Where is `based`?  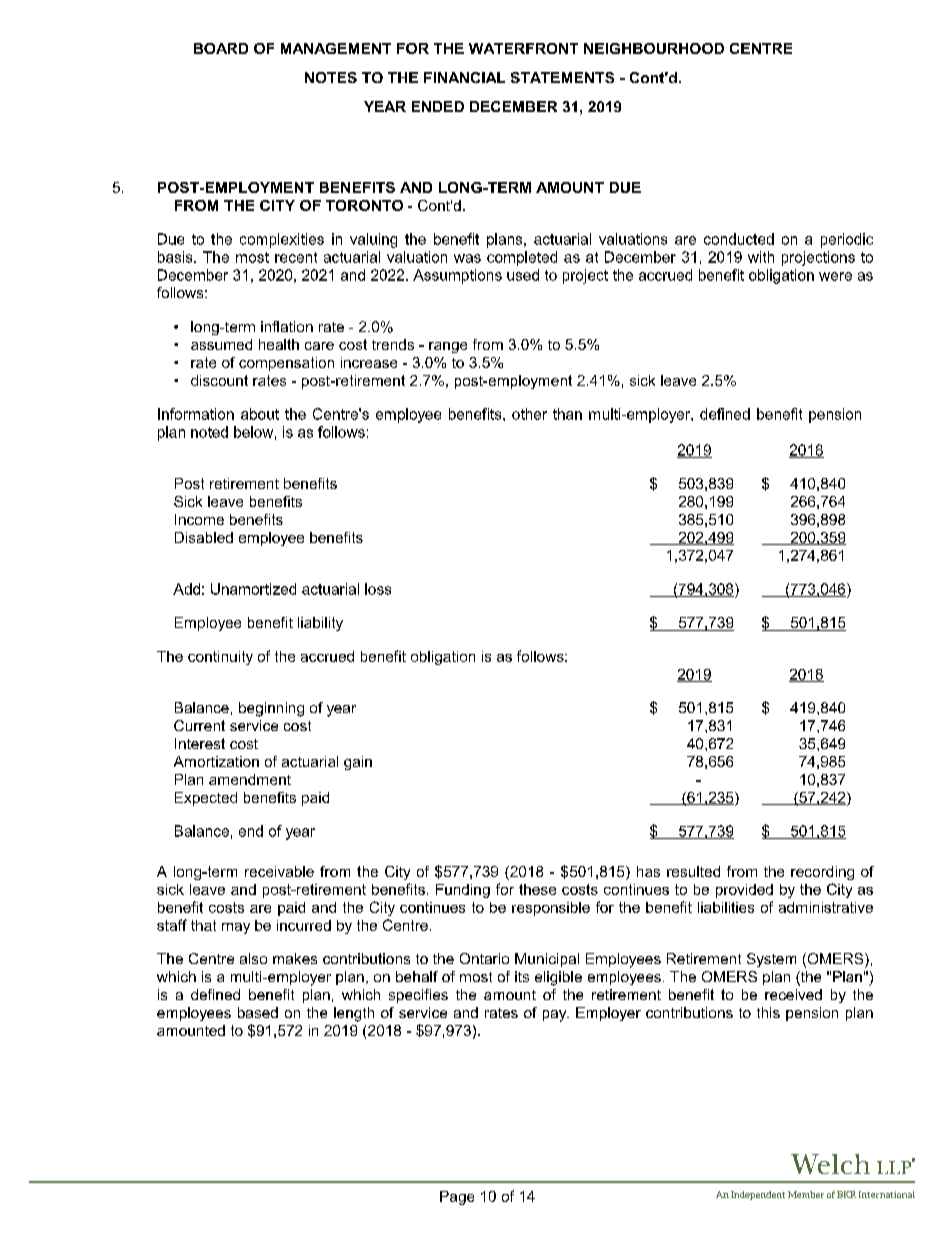
based is located at coordinates (258, 1012).
